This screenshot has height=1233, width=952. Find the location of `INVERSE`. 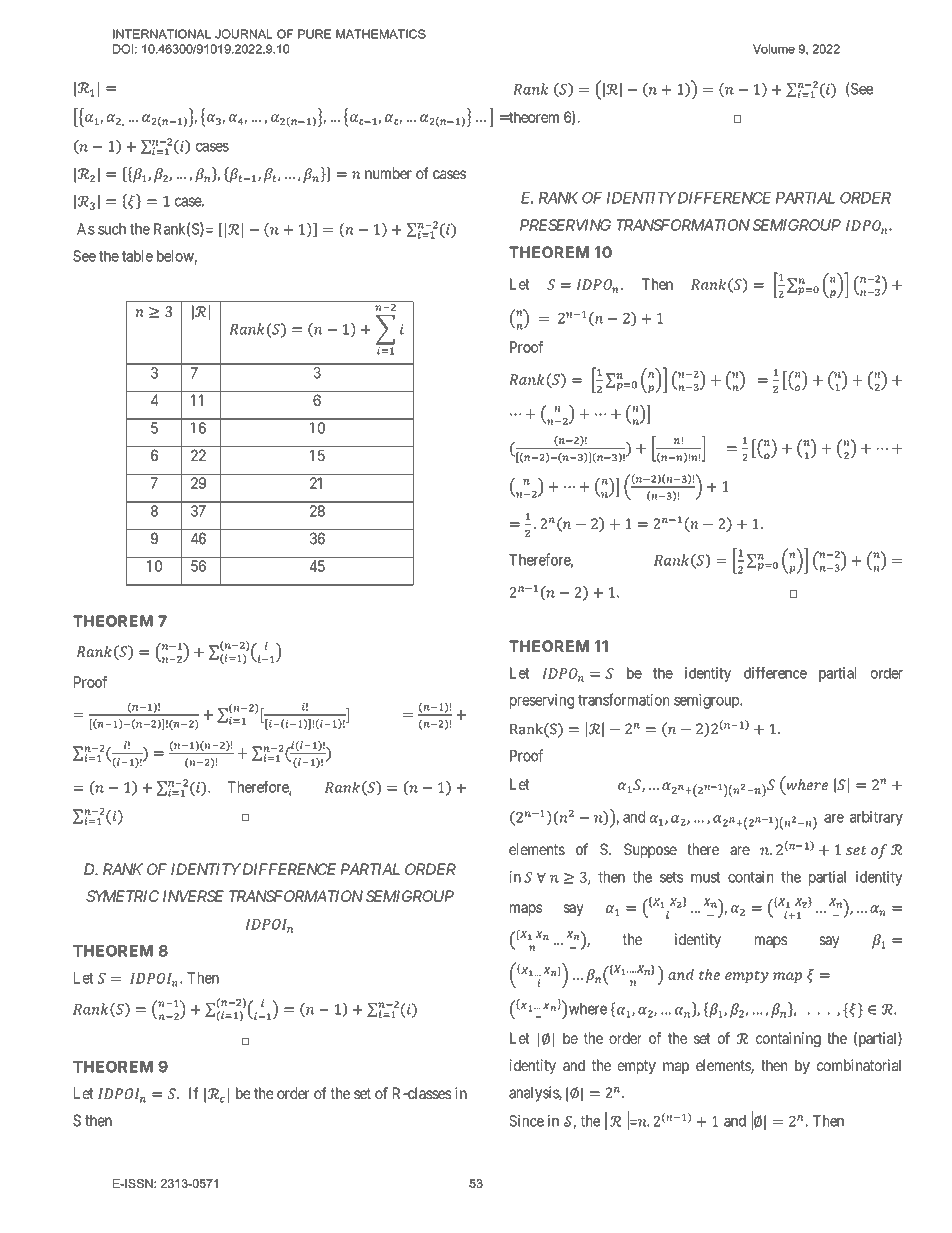

INVERSE is located at coordinates (193, 896).
